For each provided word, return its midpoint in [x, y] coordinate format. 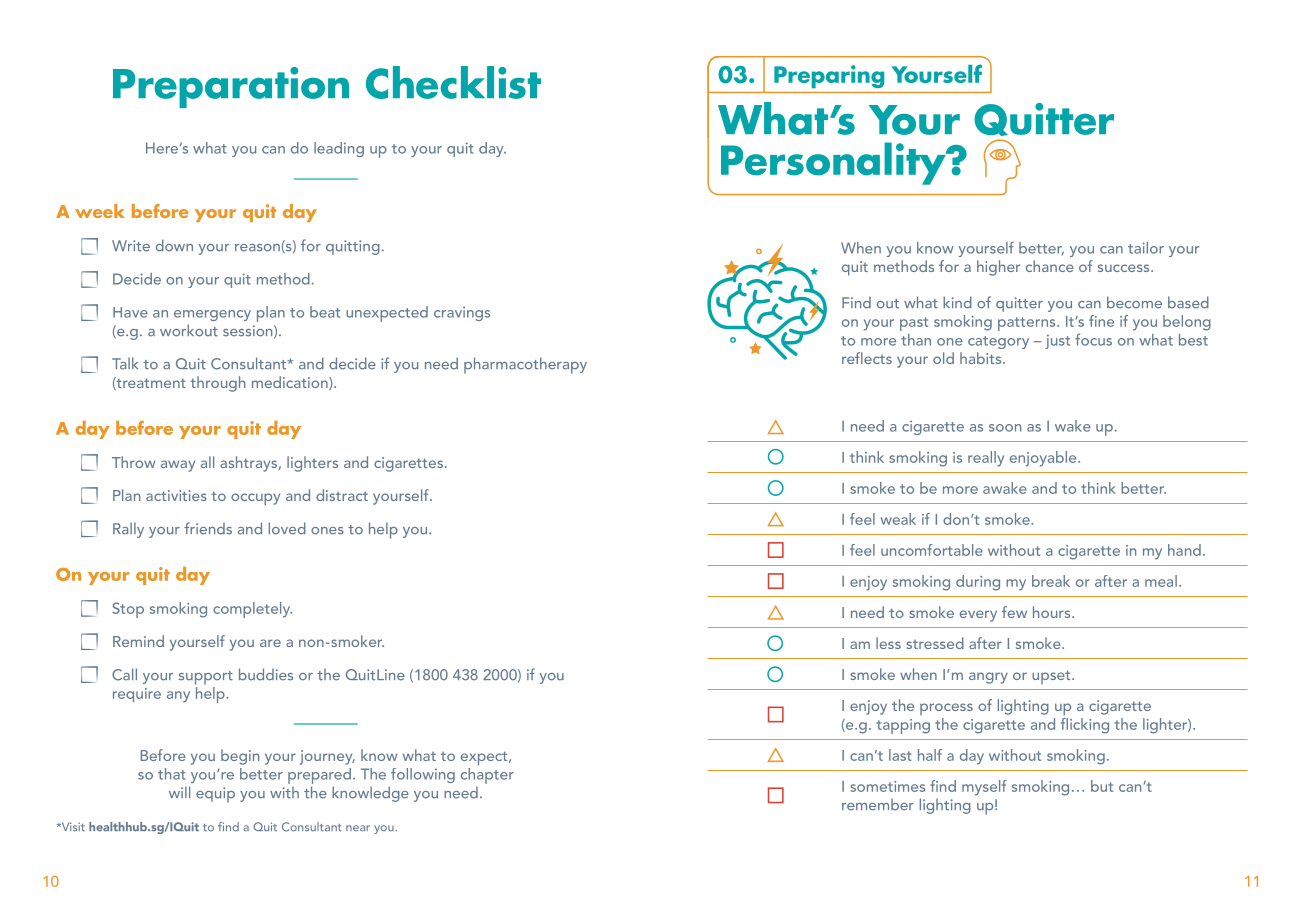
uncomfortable [932, 550]
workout [189, 330]
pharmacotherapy [525, 365]
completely [252, 610]
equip [215, 795]
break [1051, 581]
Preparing [829, 76]
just [1057, 341]
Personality [834, 163]
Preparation [231, 87]
